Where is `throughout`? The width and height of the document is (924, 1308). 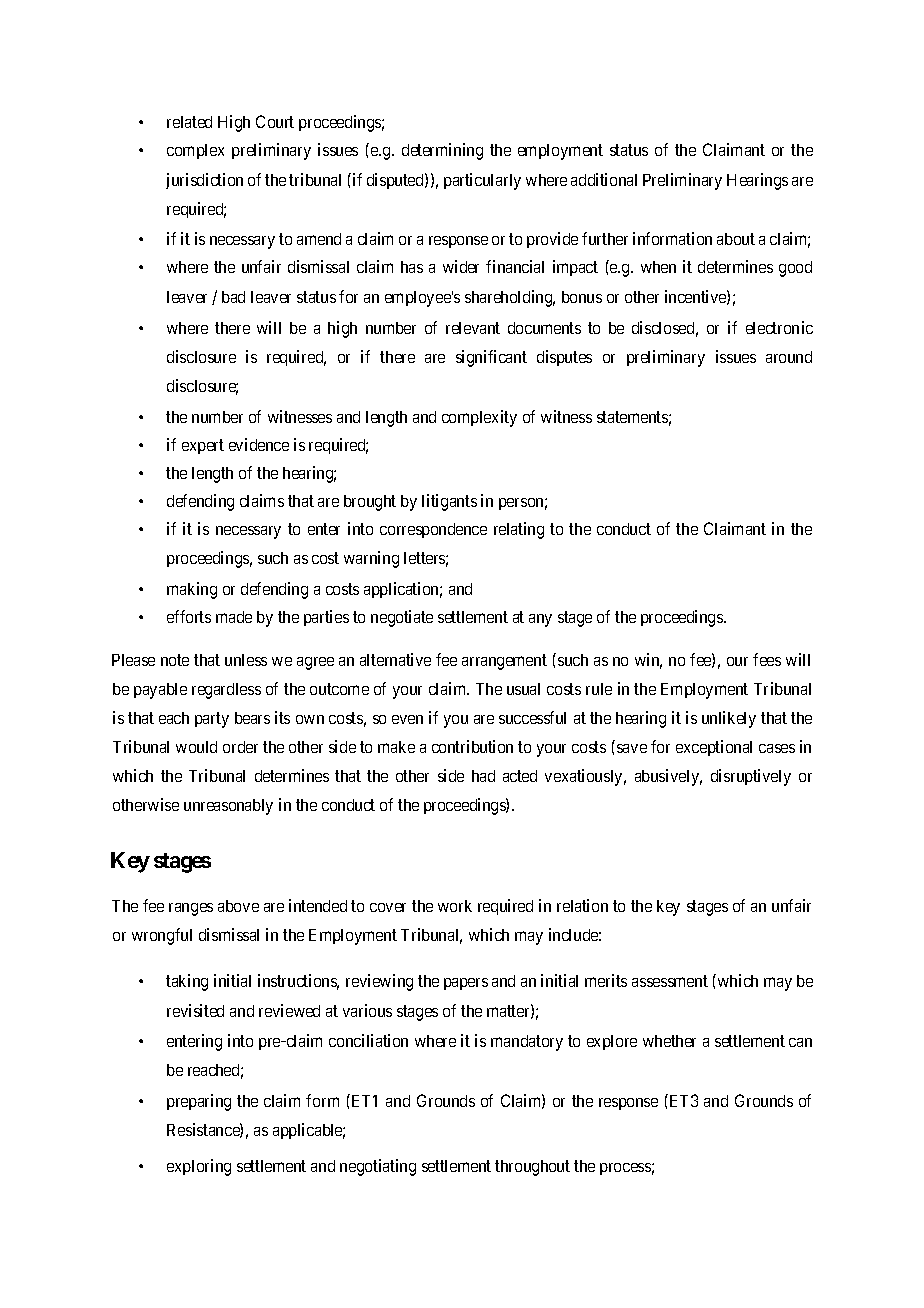 throughout is located at coordinates (532, 1168).
